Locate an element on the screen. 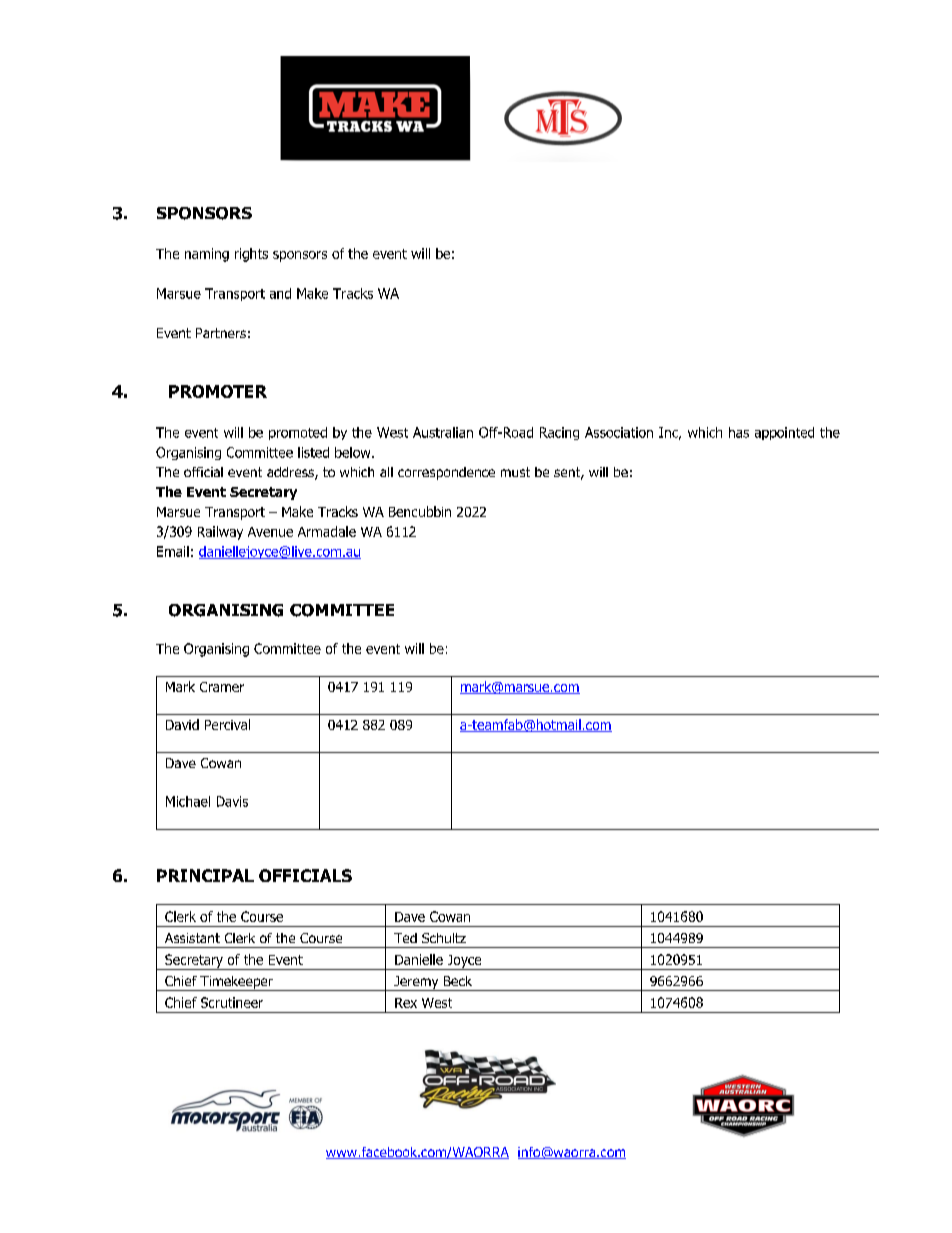 The width and height of the screenshot is (952, 1233). must is located at coordinates (515, 472).
